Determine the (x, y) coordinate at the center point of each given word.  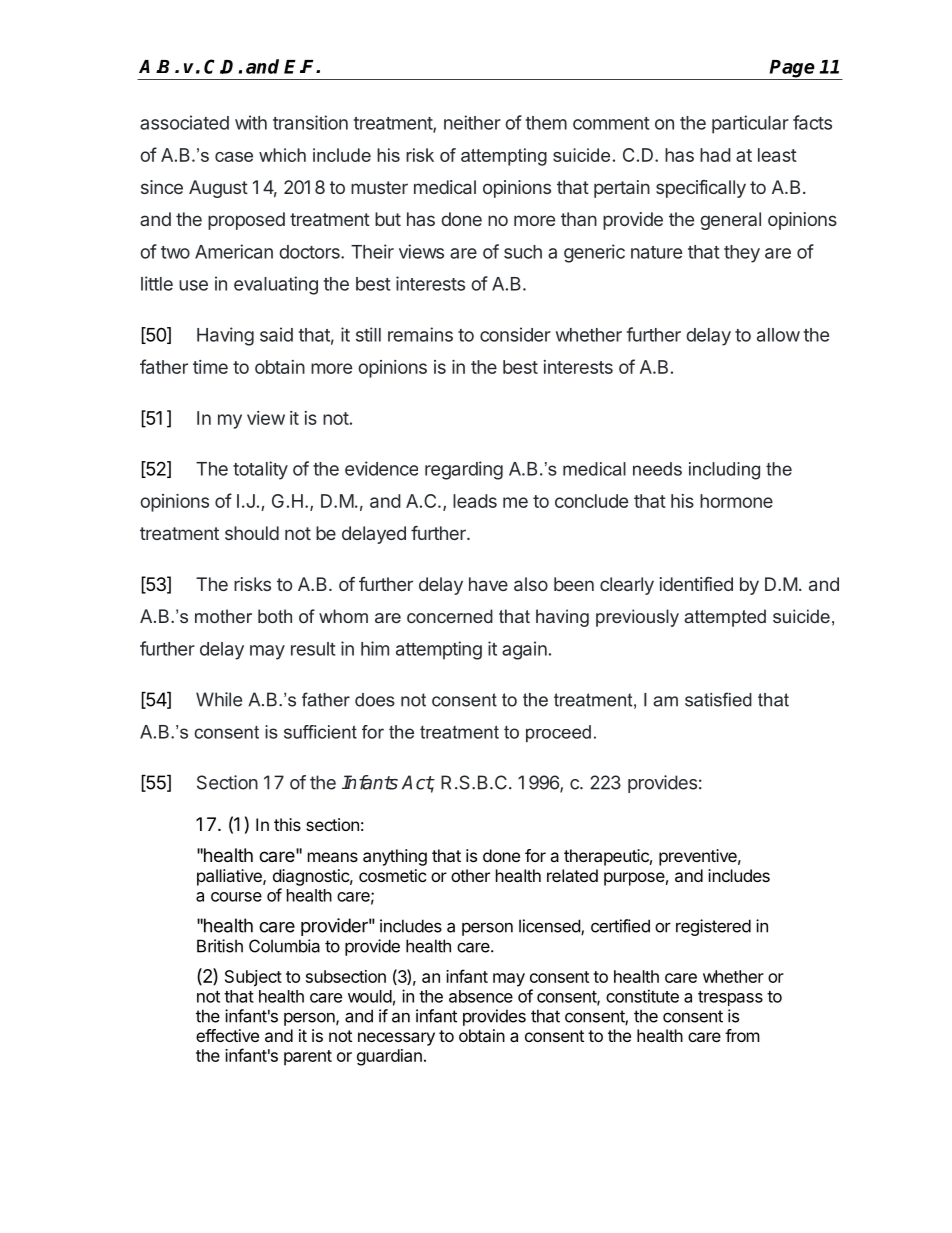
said (276, 334)
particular (750, 124)
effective (227, 1035)
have (488, 584)
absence (481, 996)
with (251, 122)
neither (472, 122)
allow (778, 335)
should (252, 533)
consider (515, 334)
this (287, 824)
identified (696, 584)
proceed (558, 733)
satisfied (718, 699)
